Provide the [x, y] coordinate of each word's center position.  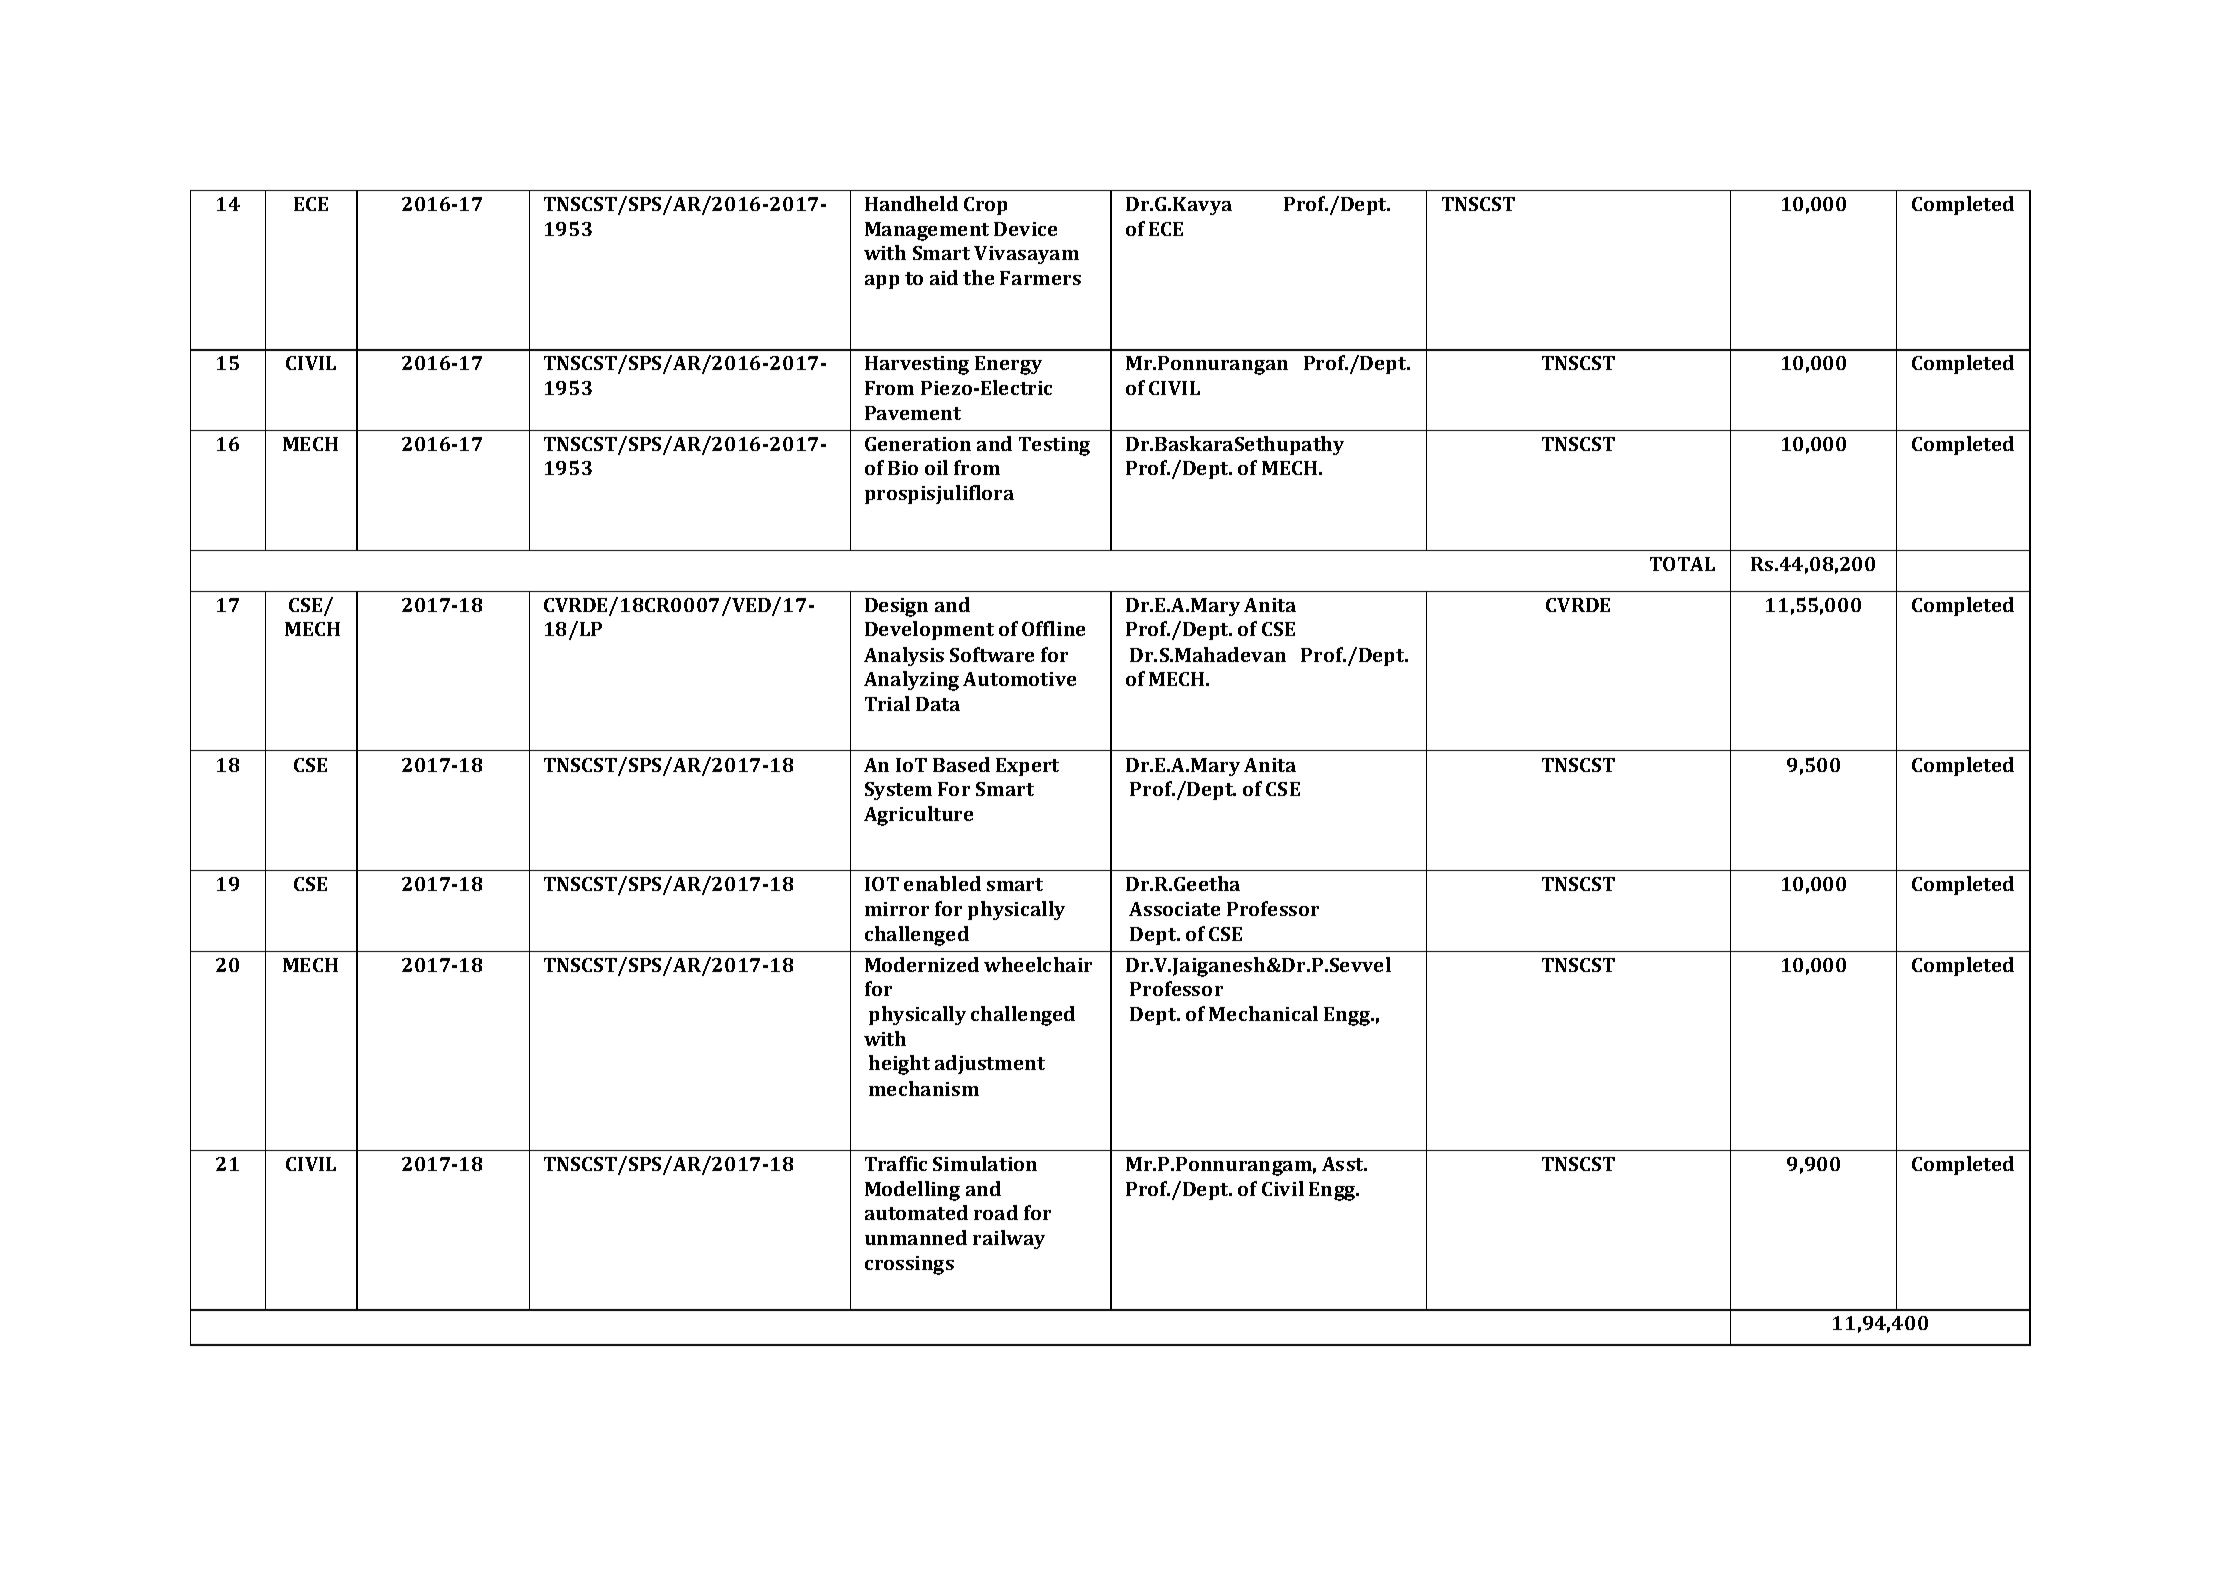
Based [961, 764]
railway [1009, 1239]
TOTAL [1682, 564]
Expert [1027, 767]
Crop [985, 206]
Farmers [1040, 278]
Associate [1174, 909]
